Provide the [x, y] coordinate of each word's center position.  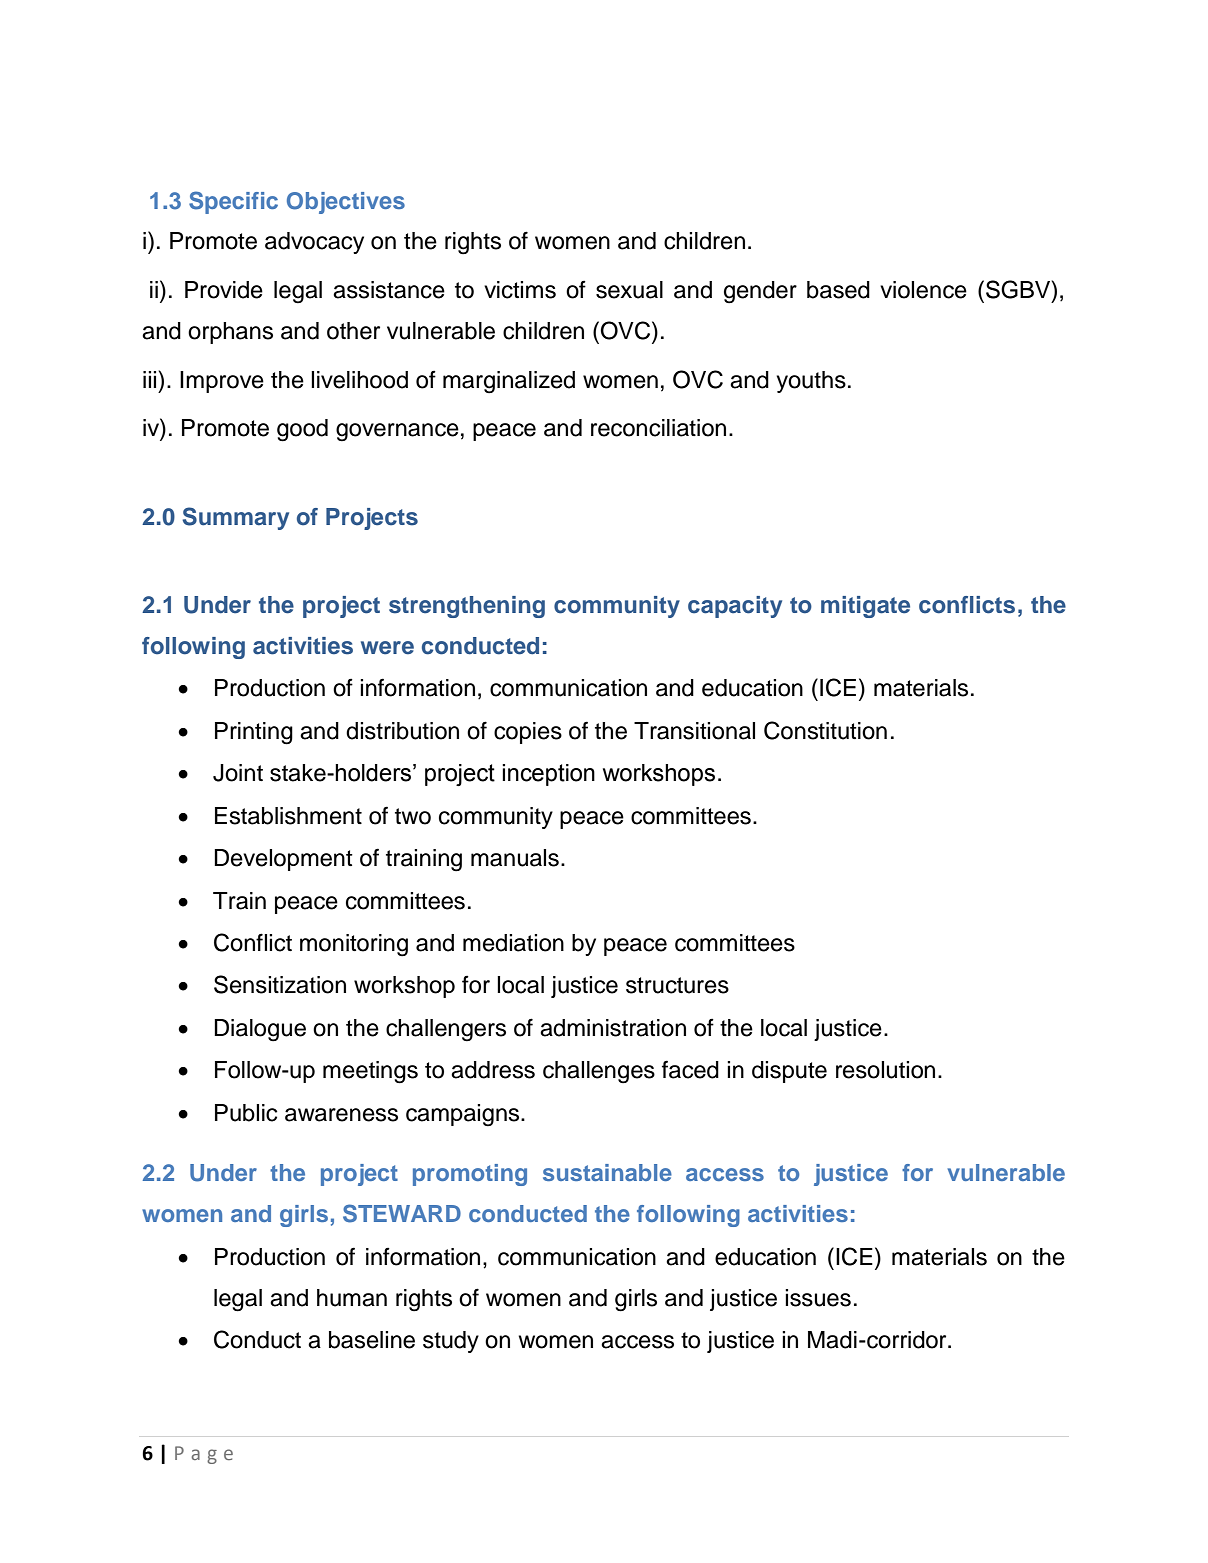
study [451, 1342]
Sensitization [280, 984]
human [352, 1298]
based [838, 290]
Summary [235, 518]
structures [677, 985]
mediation [513, 943]
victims [520, 290]
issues [818, 1298]
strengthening [467, 607]
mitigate [865, 607]
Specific [233, 202]
